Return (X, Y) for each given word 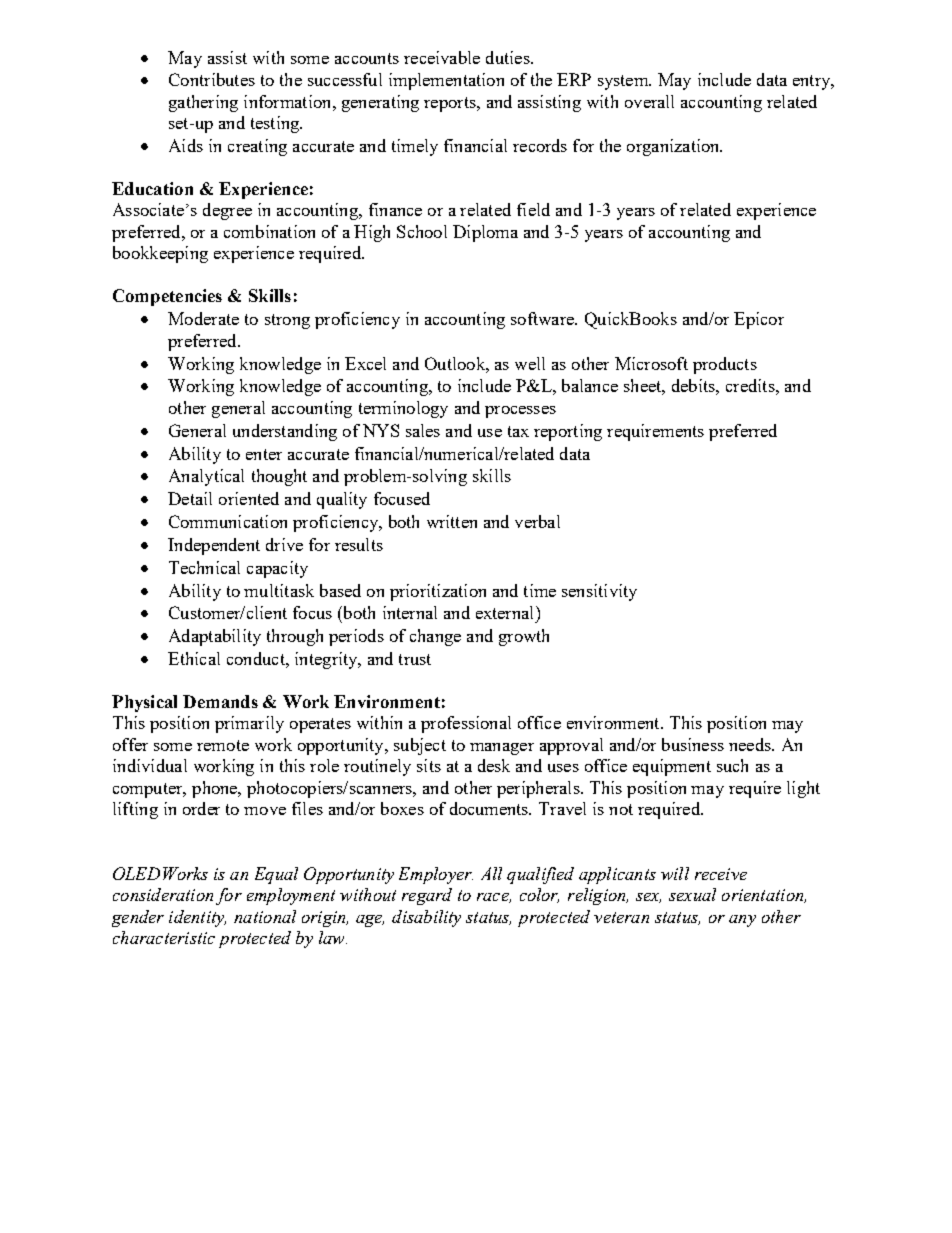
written (452, 521)
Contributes (212, 79)
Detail (190, 498)
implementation (446, 81)
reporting (568, 432)
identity (197, 918)
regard (427, 896)
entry (813, 82)
